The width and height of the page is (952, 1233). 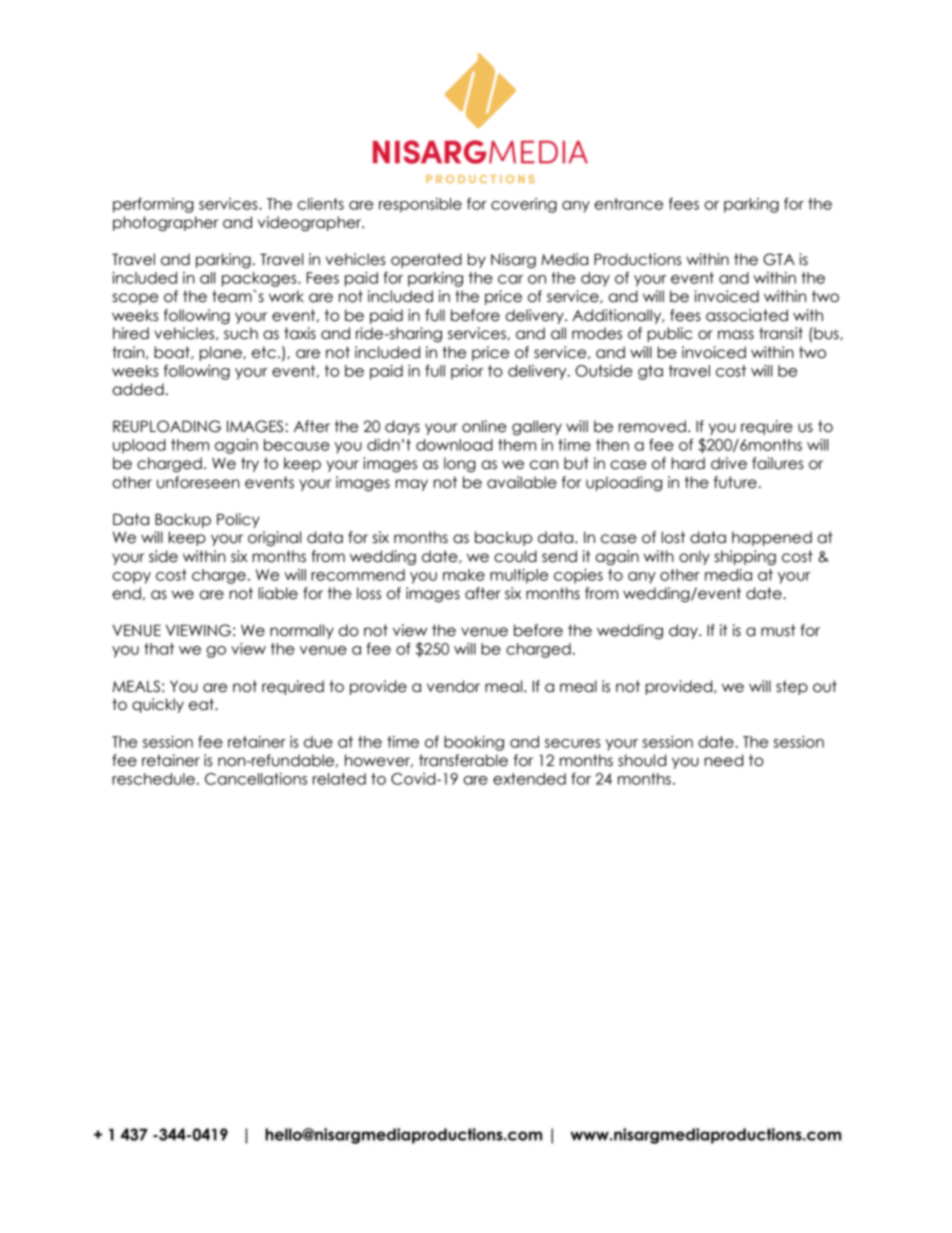 What do you see at coordinates (222, 353) in the page?
I see `plane` at bounding box center [222, 353].
